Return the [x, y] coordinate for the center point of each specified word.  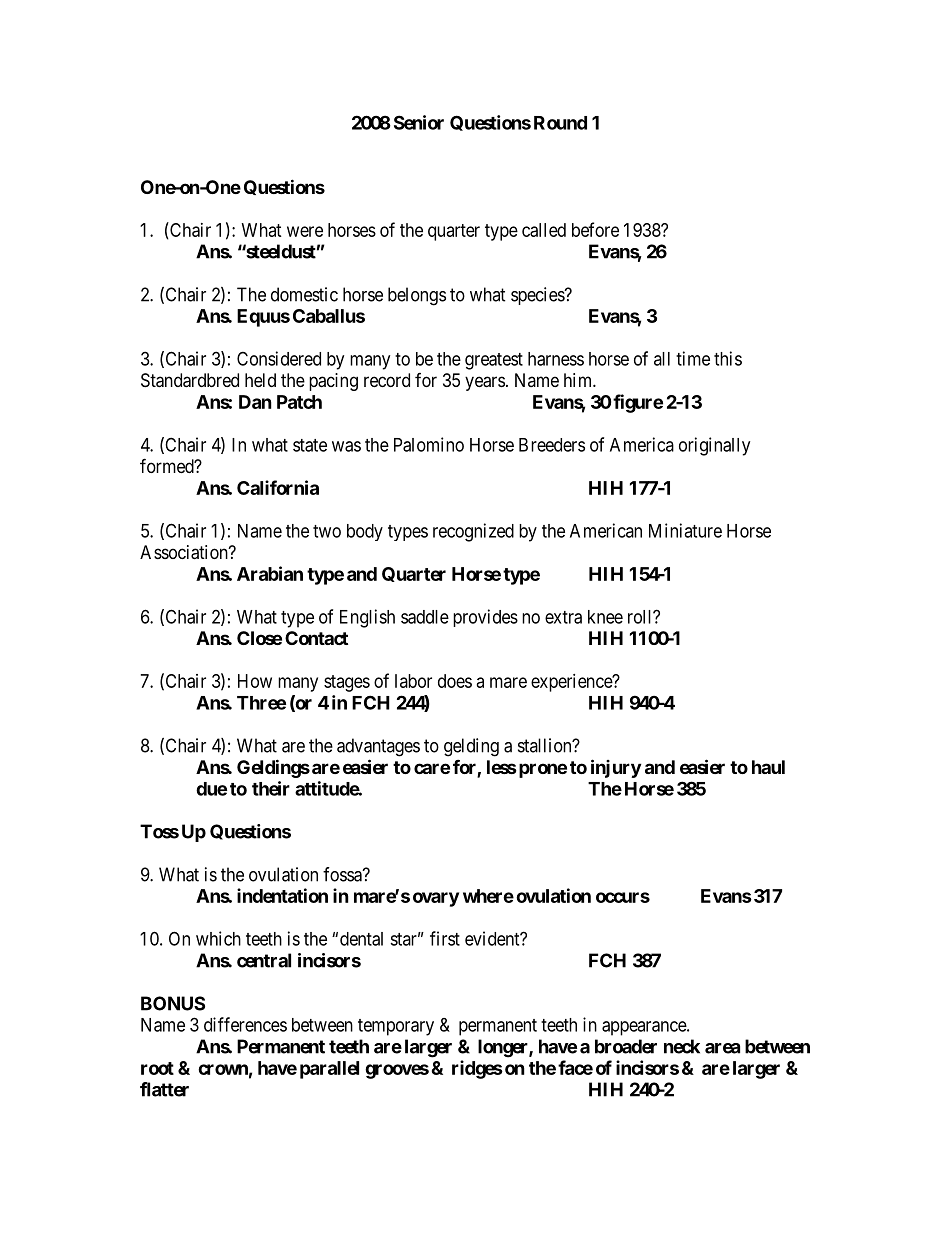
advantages [378, 747]
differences [245, 1024]
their [271, 788]
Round [560, 123]
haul [768, 767]
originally [714, 446]
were [305, 231]
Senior [419, 122]
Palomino [429, 444]
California [278, 487]
